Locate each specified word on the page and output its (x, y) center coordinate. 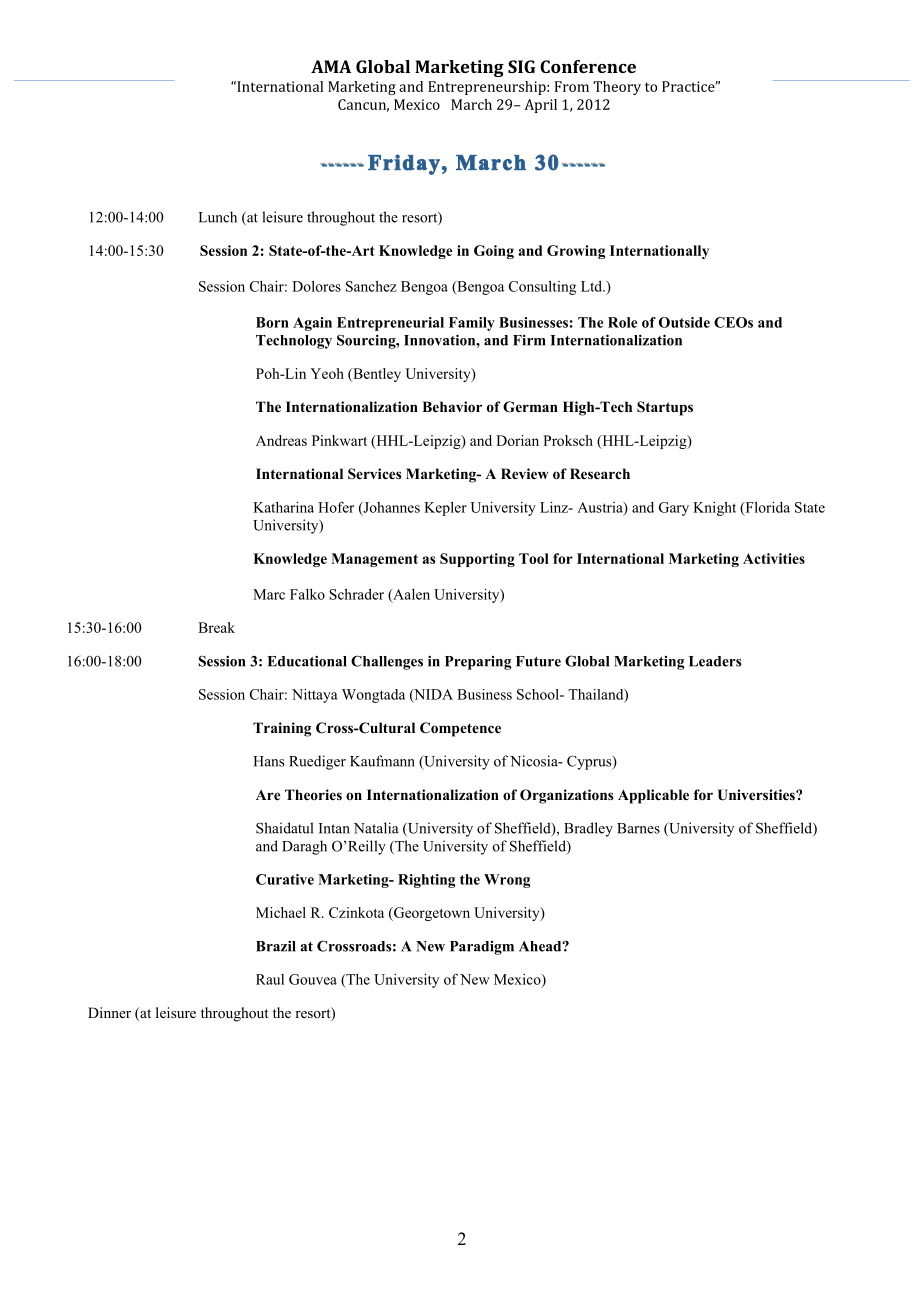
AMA (331, 66)
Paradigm (482, 948)
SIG (521, 66)
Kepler (445, 509)
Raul (270, 979)
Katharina (283, 507)
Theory (617, 88)
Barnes (638, 828)
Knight (714, 509)
